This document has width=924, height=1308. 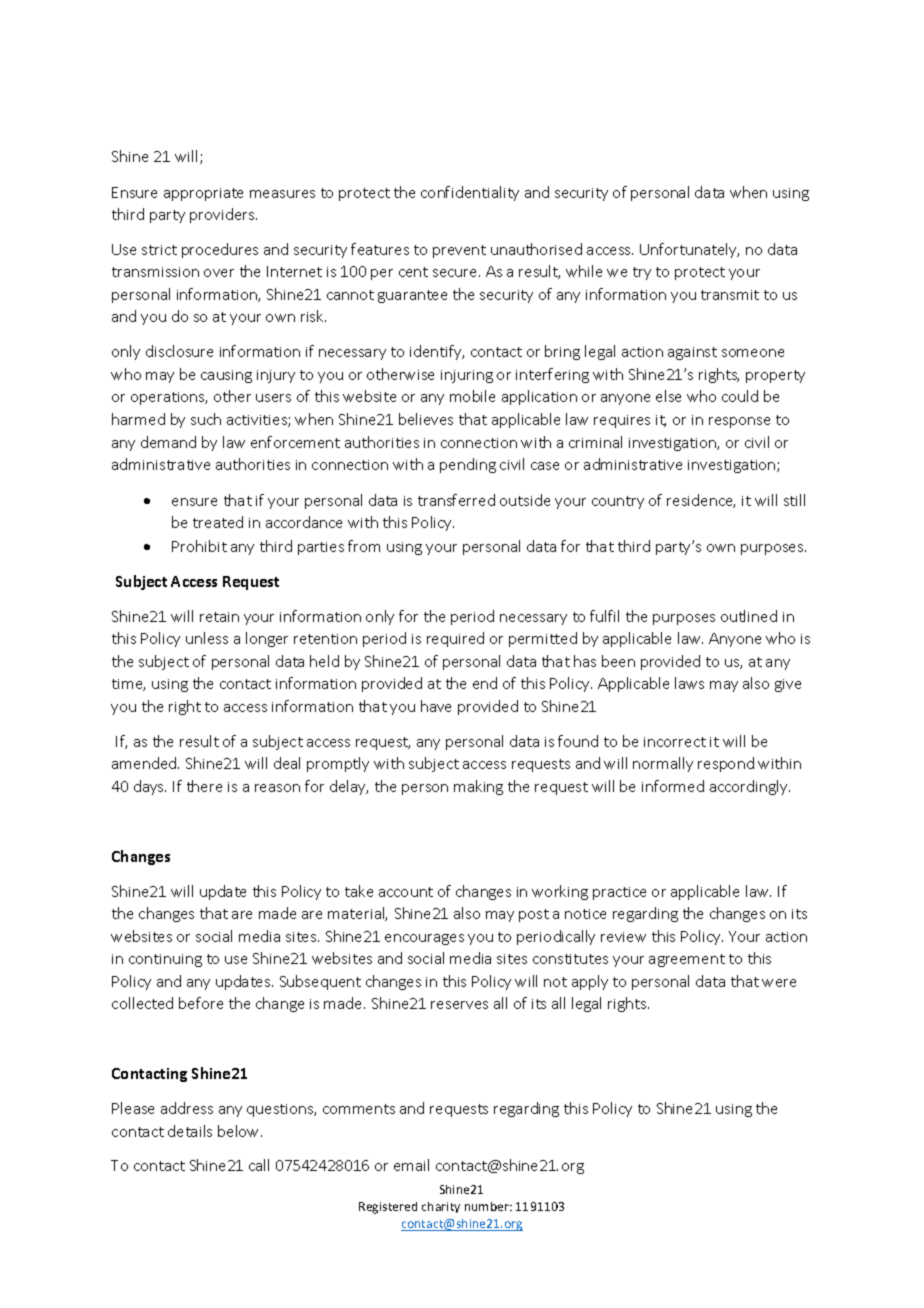 I want to click on Unfortunately, so click(x=689, y=250).
